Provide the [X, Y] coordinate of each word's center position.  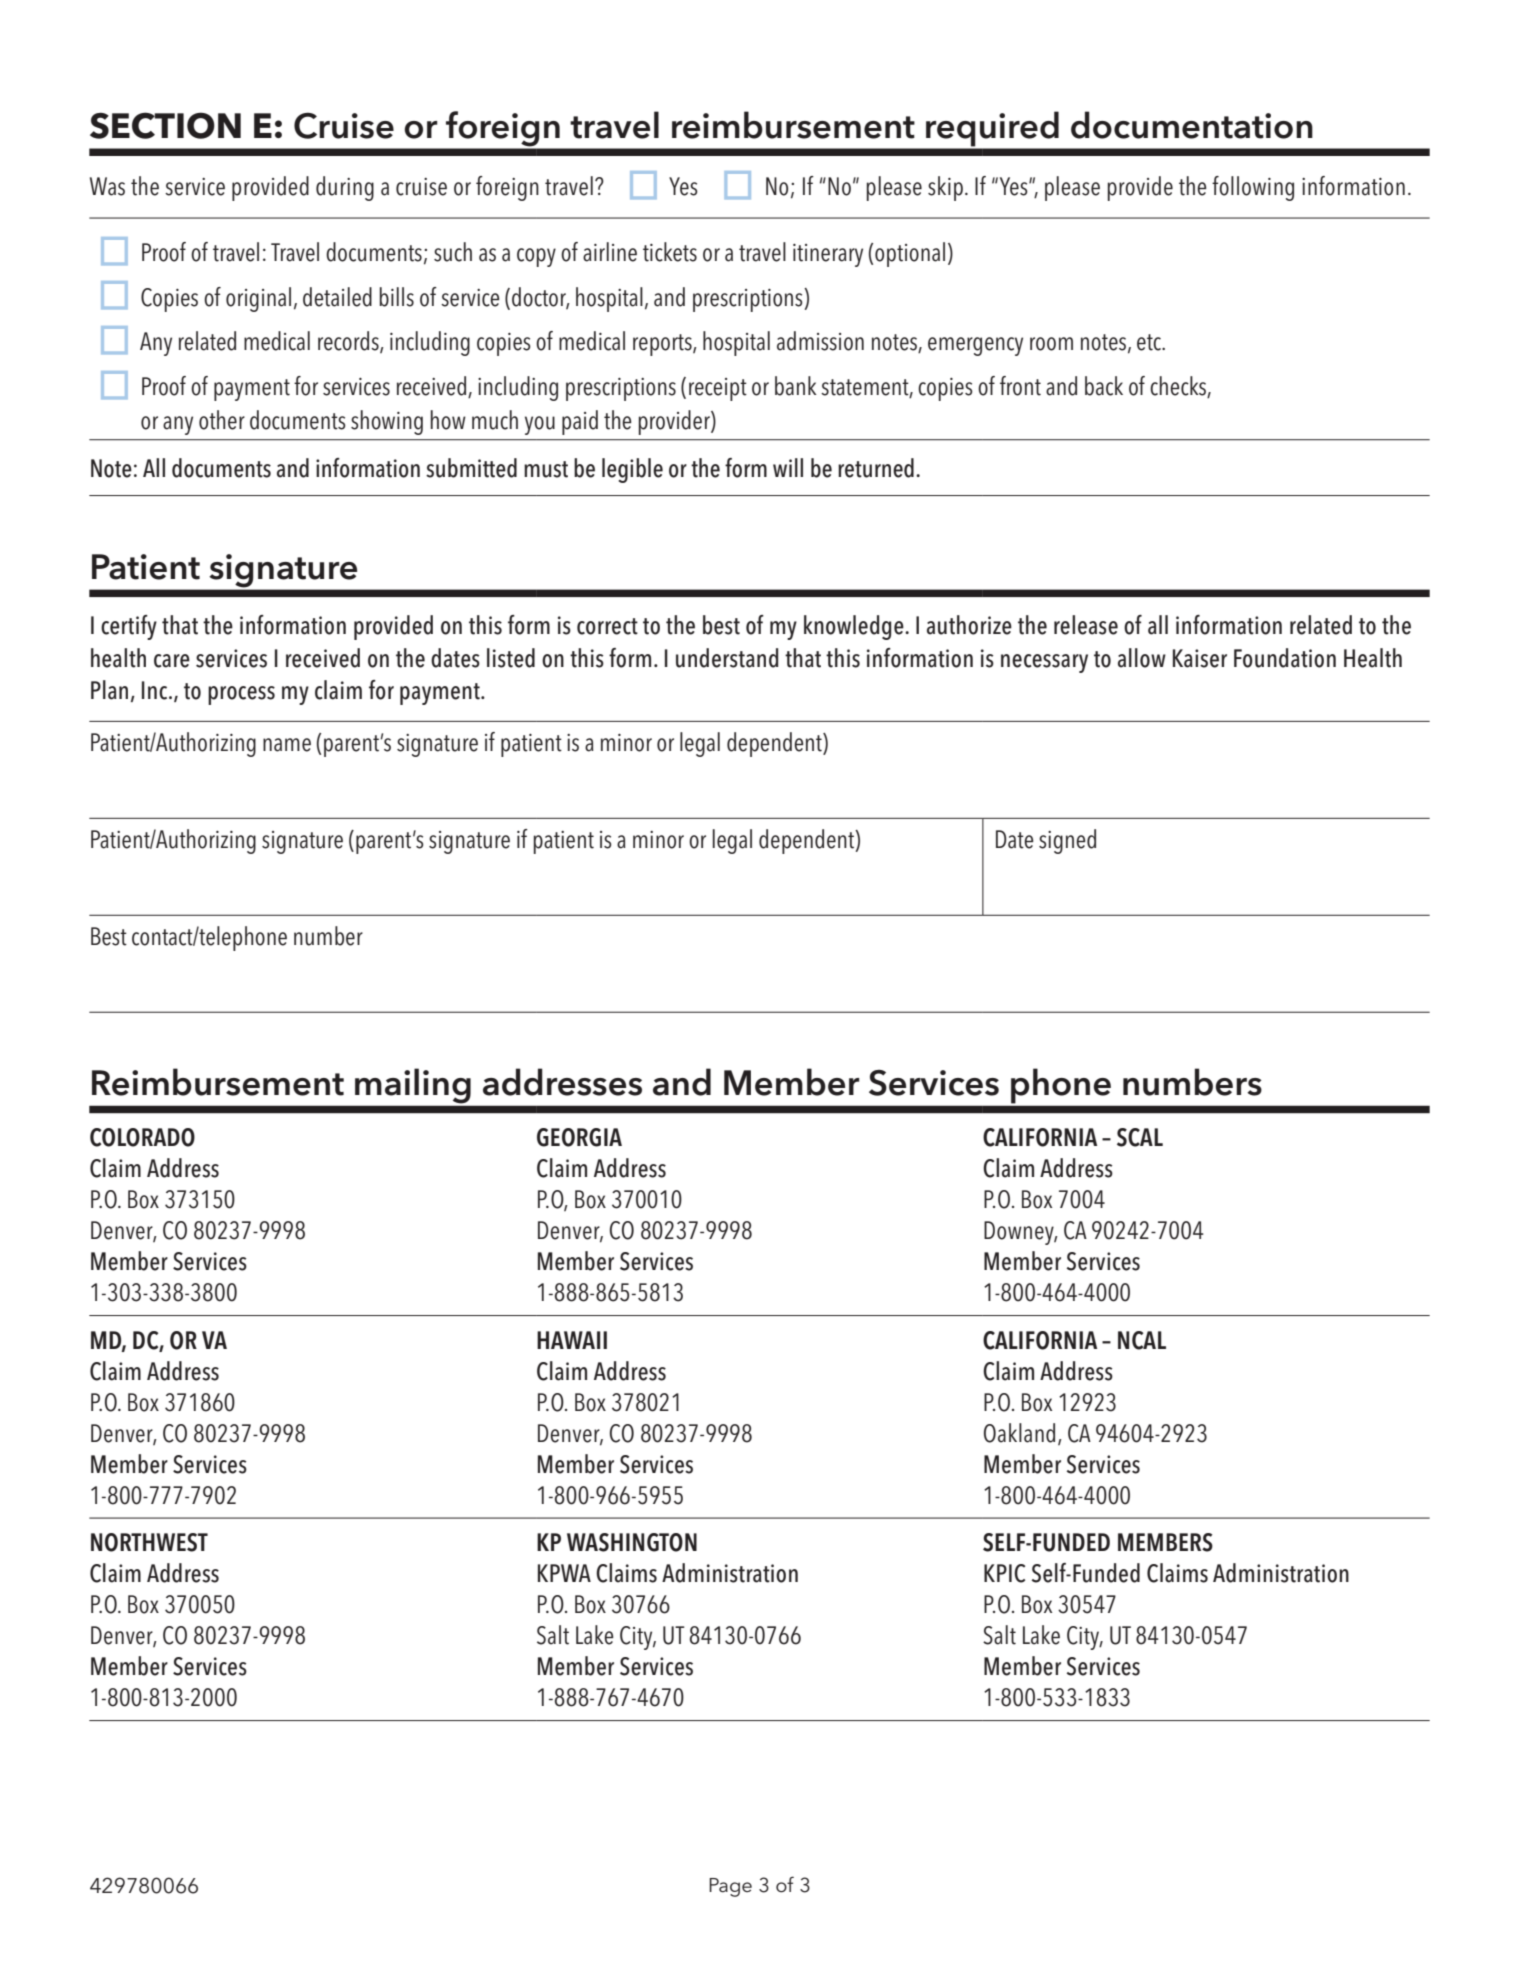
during [345, 188]
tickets [670, 252]
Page [730, 1887]
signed [1067, 841]
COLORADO [142, 1137]
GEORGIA [579, 1137]
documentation [1192, 125]
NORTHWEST [149, 1542]
